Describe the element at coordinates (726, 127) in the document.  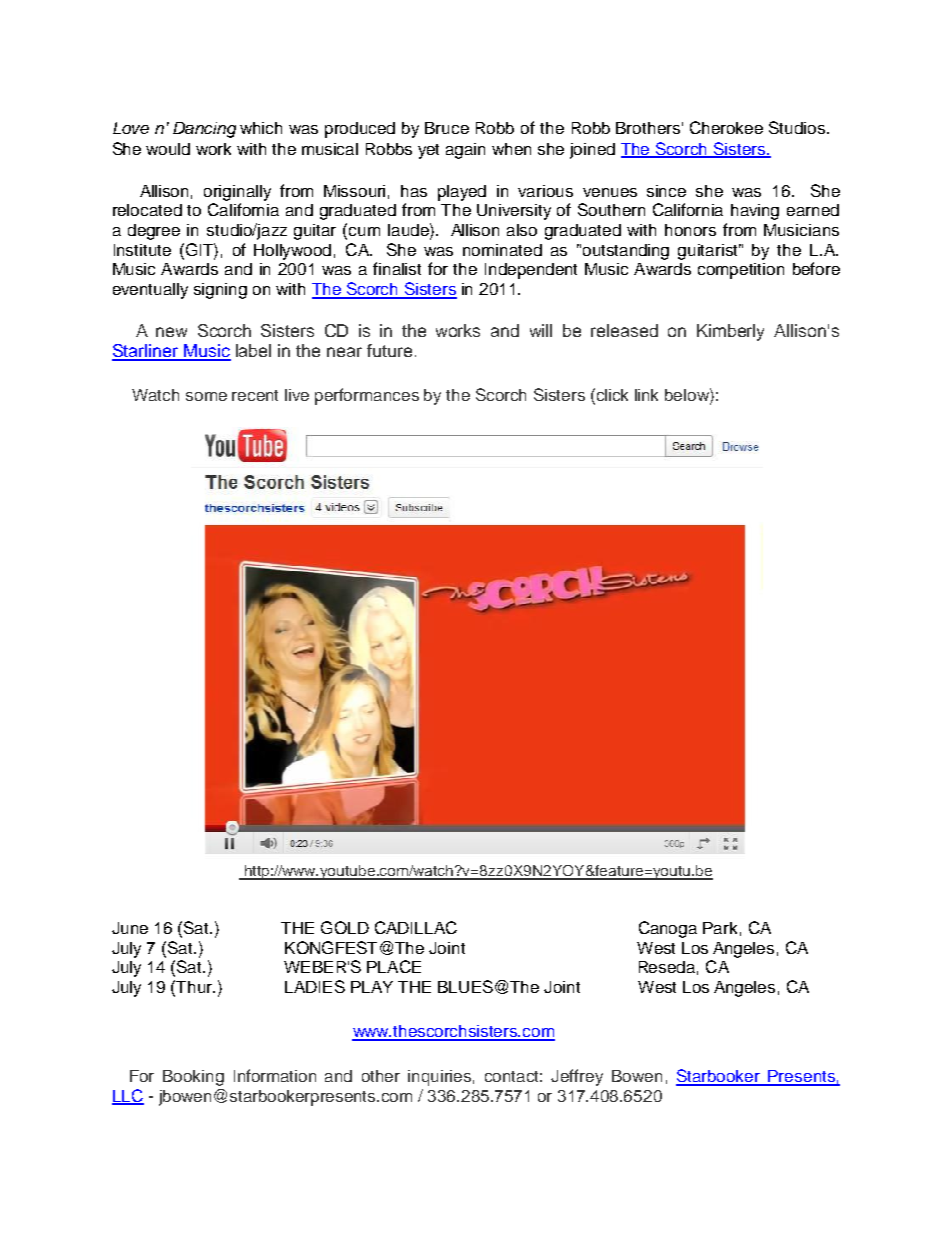
I see `Cherokee` at that location.
